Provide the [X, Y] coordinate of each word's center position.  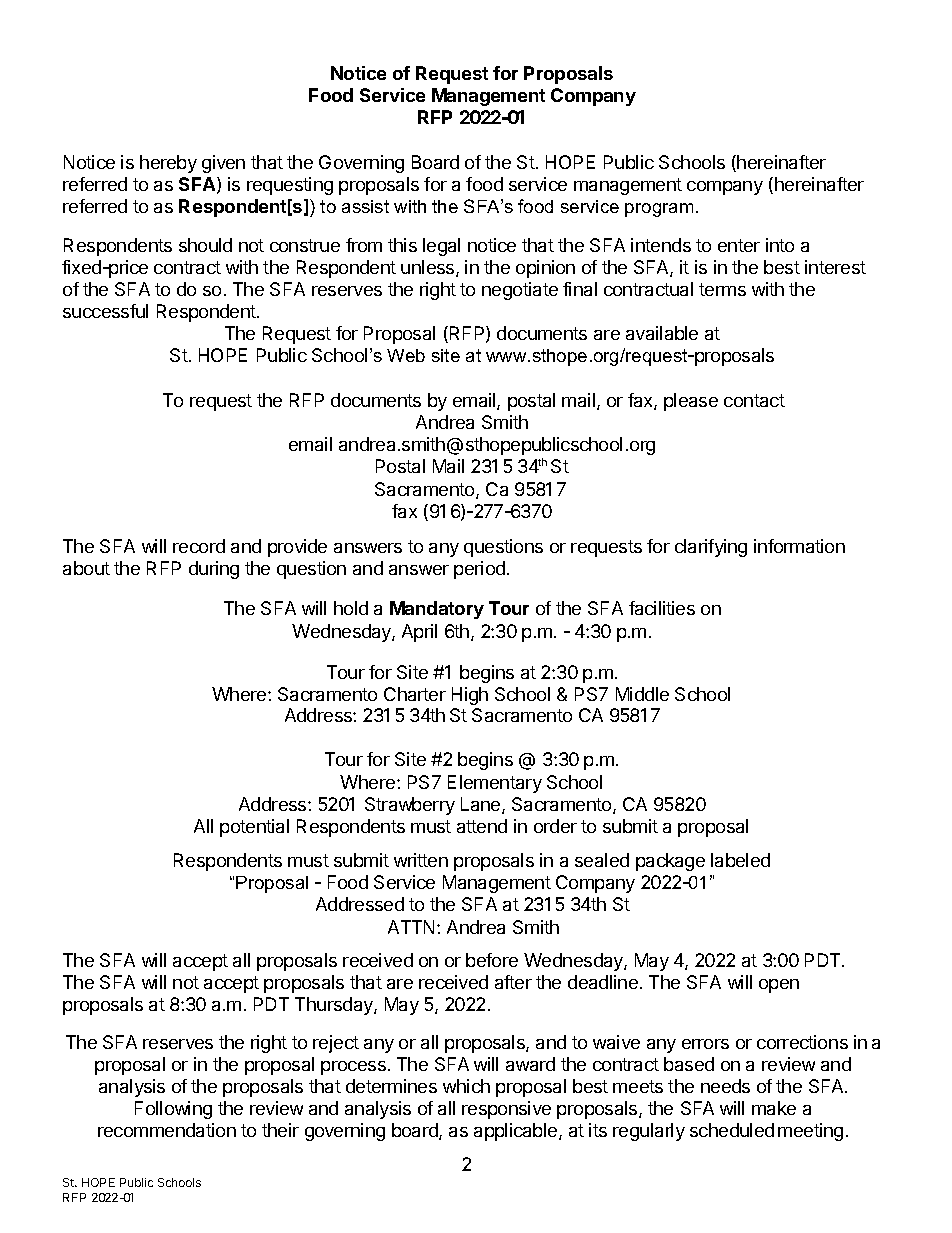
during [214, 570]
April [419, 633]
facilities [662, 608]
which [466, 1086]
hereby [168, 164]
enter [739, 245]
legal [441, 247]
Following [173, 1110]
